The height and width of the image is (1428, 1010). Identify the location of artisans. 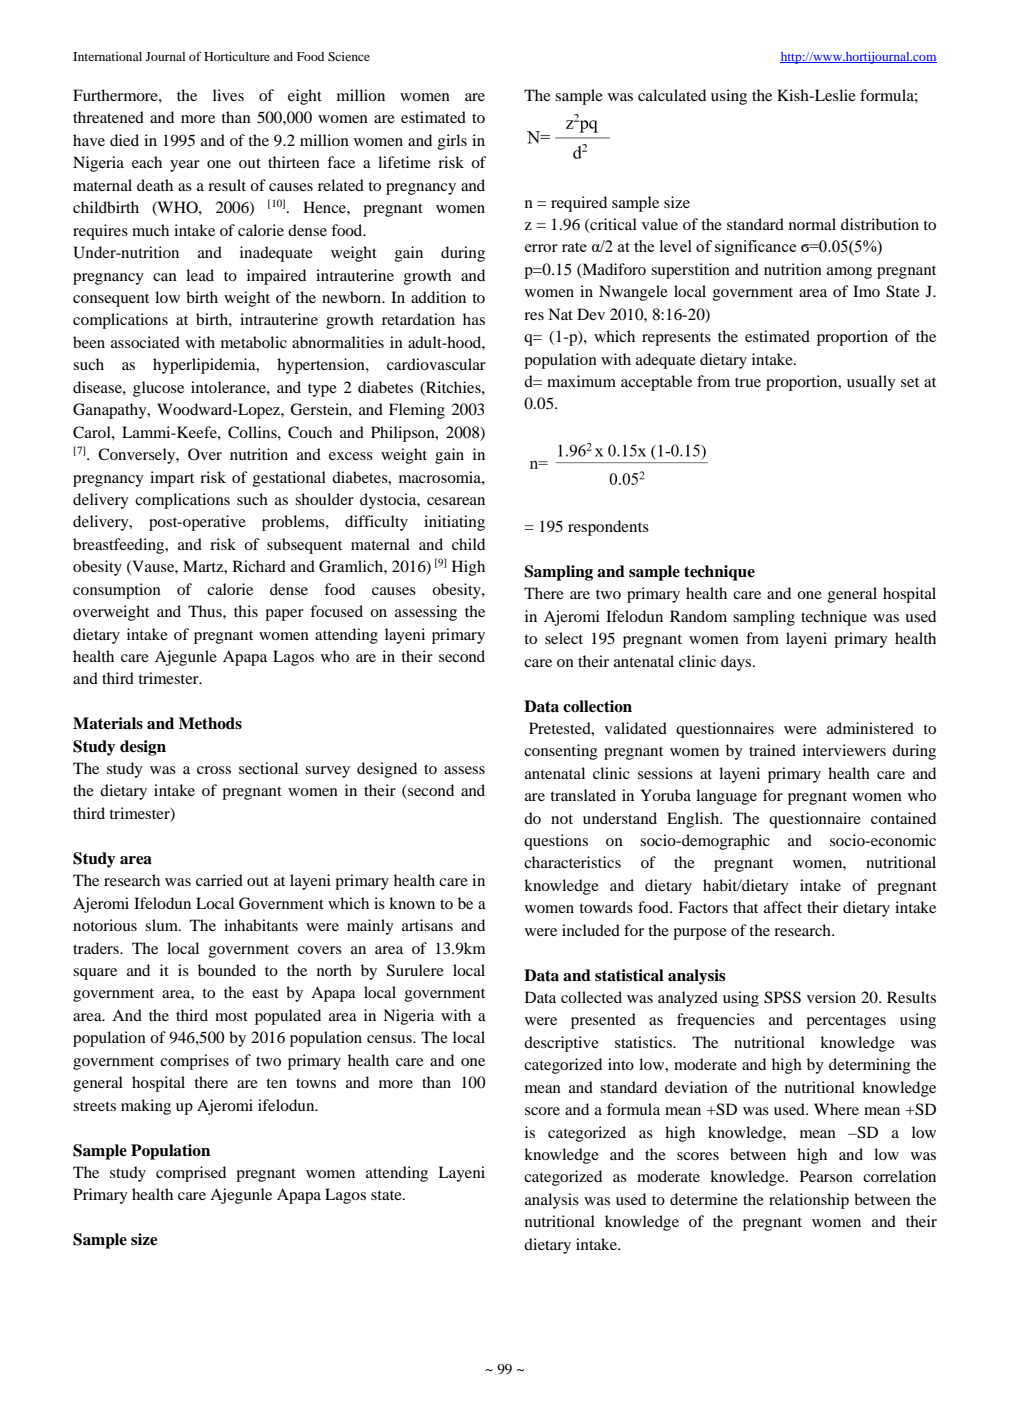
(427, 925).
